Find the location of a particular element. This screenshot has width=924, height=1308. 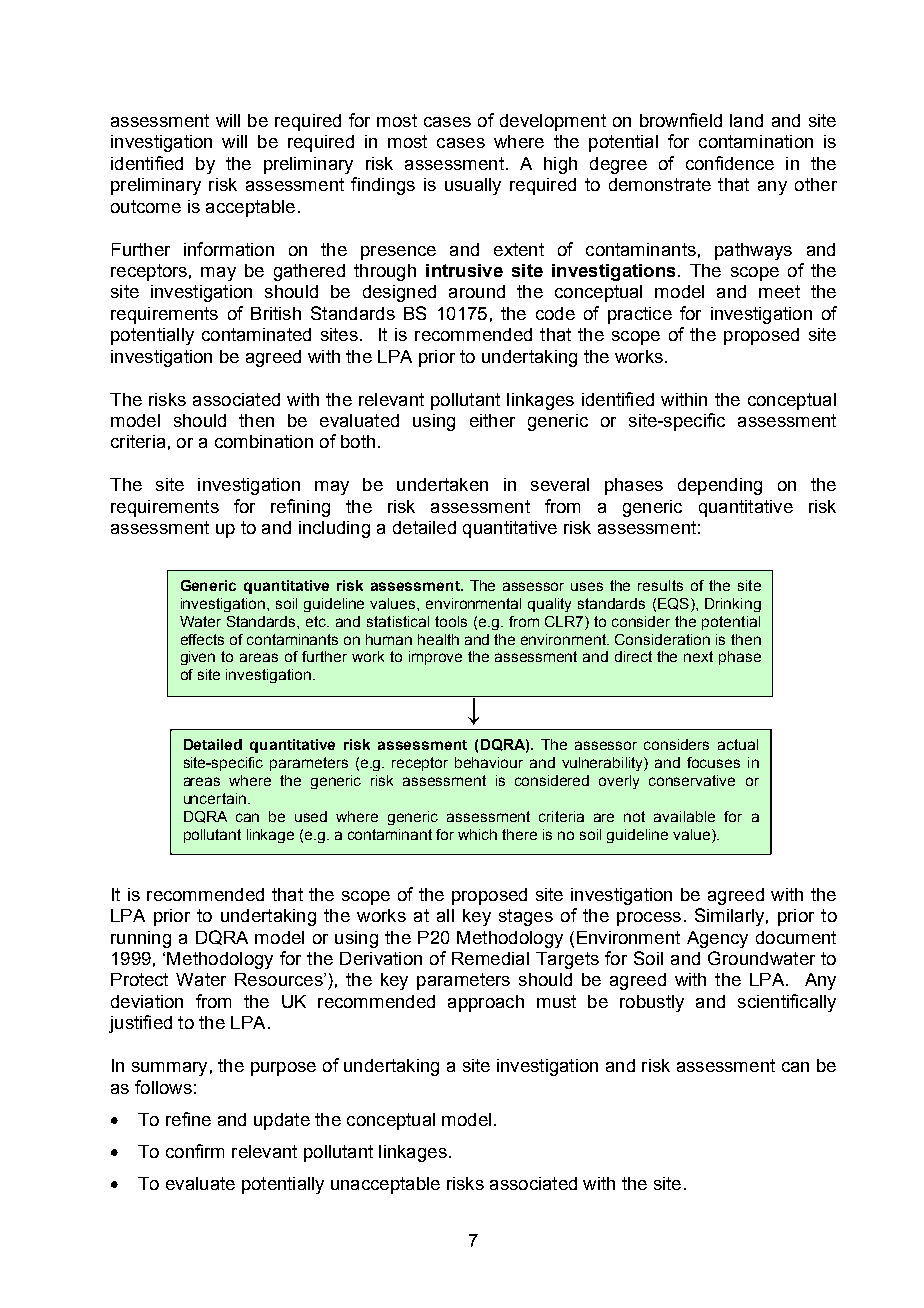

refine is located at coordinates (188, 1119).
